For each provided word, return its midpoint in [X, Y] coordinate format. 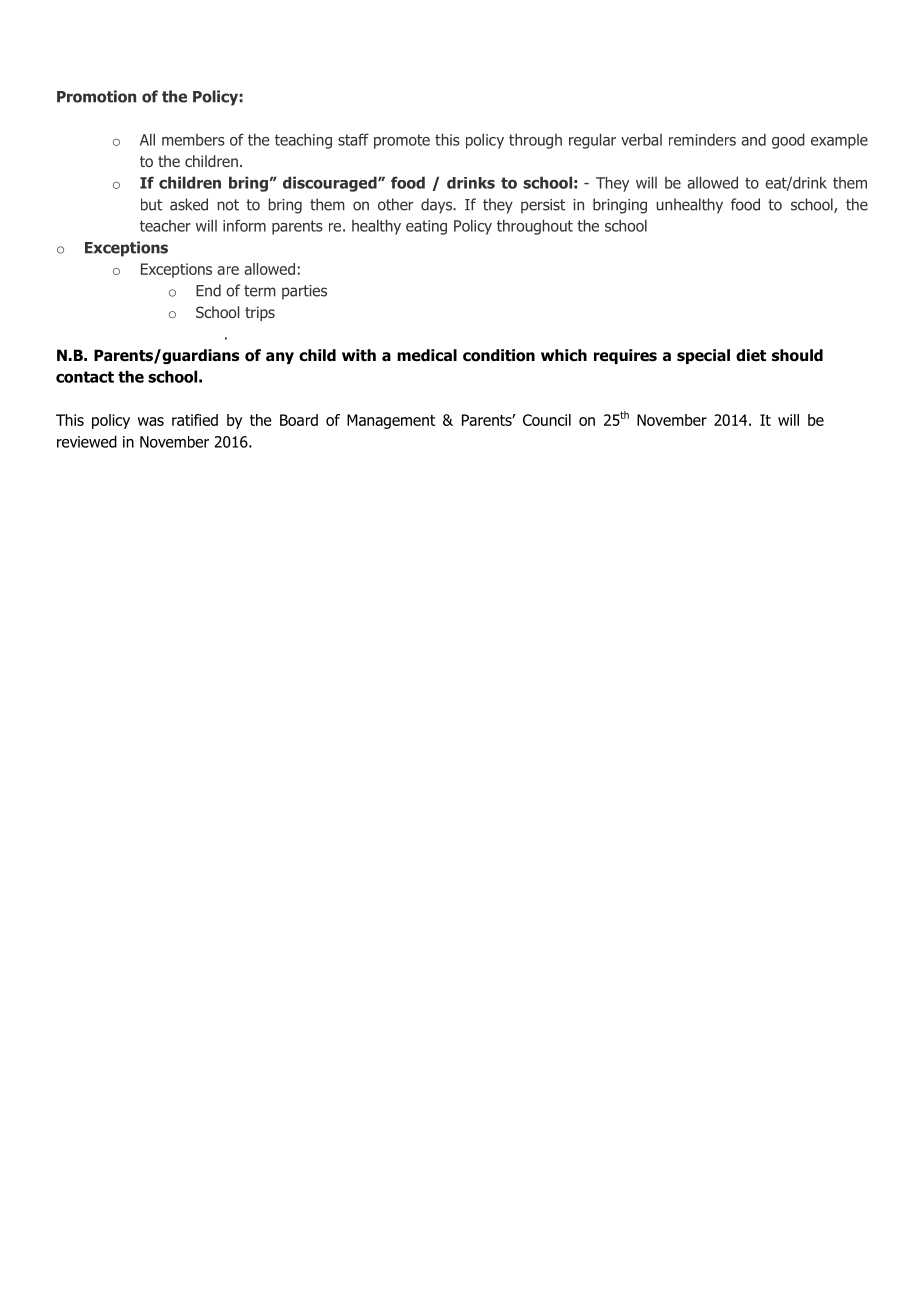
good [788, 141]
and [753, 140]
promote [402, 141]
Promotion [96, 96]
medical [427, 355]
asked [189, 204]
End [208, 290]
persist [543, 206]
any [280, 358]
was [151, 421]
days [437, 206]
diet [751, 355]
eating [426, 227]
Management [391, 421]
